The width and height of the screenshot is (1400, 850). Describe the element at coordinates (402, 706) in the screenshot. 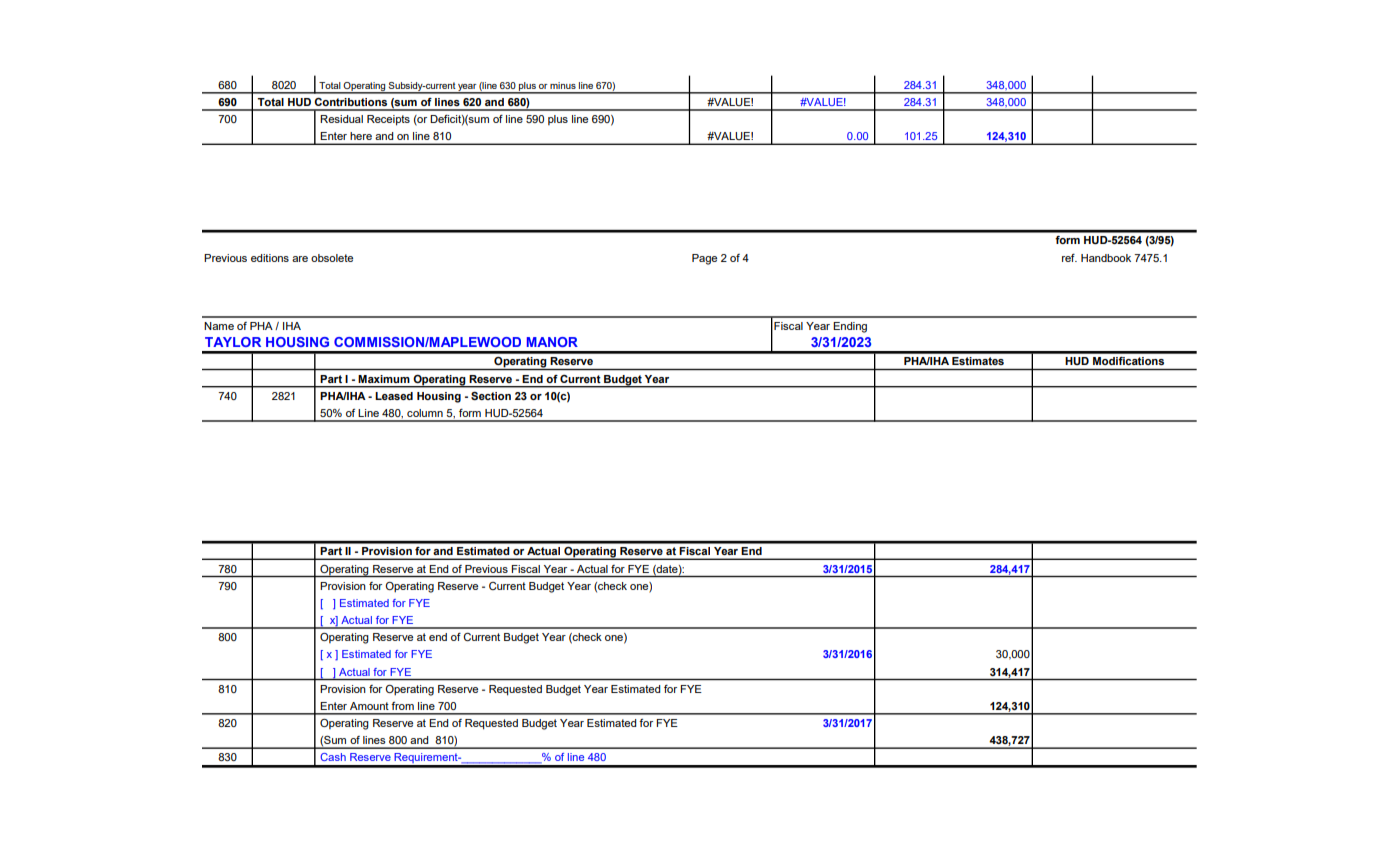

I see `from` at that location.
